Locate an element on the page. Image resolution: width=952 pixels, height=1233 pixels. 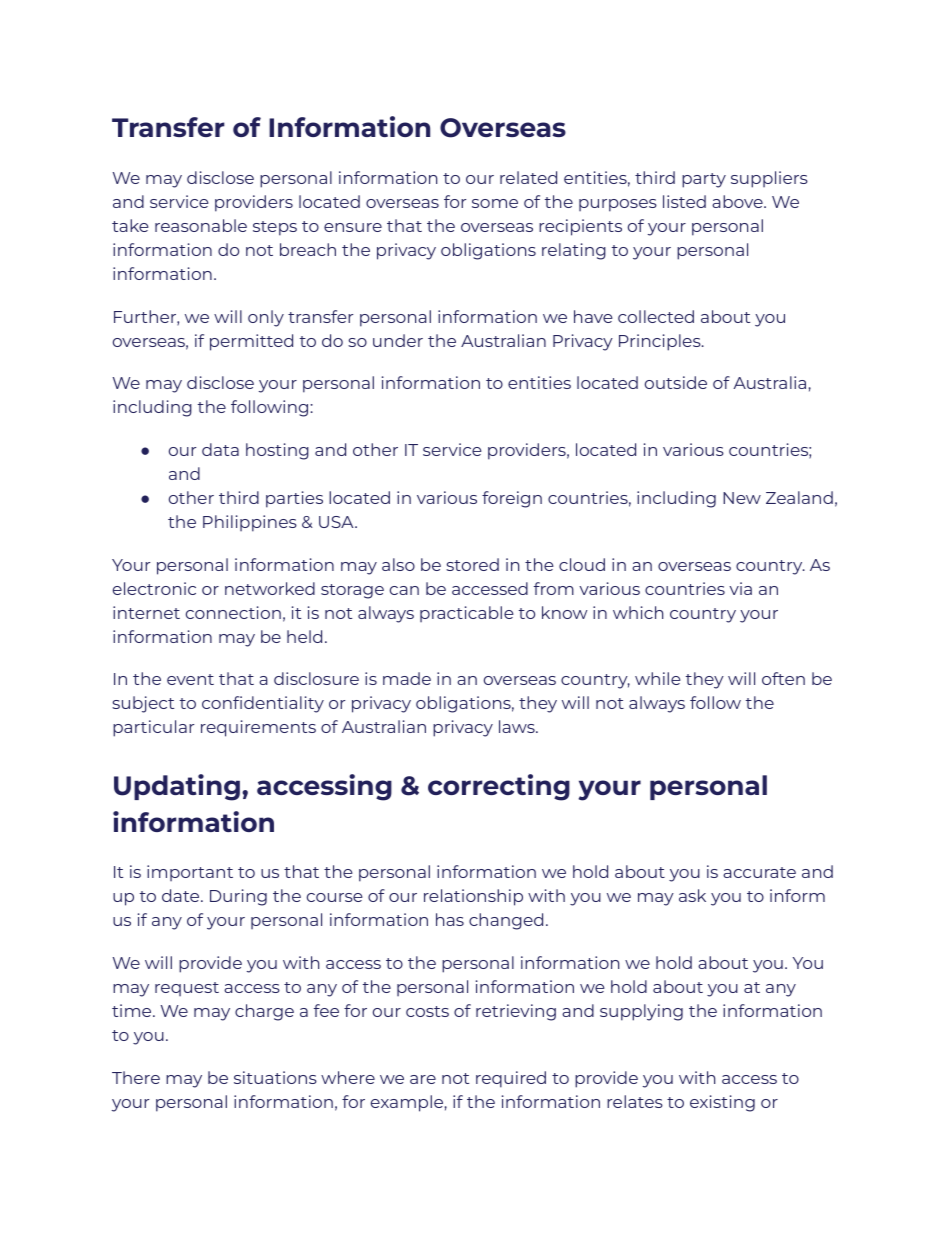
via is located at coordinates (740, 588).
